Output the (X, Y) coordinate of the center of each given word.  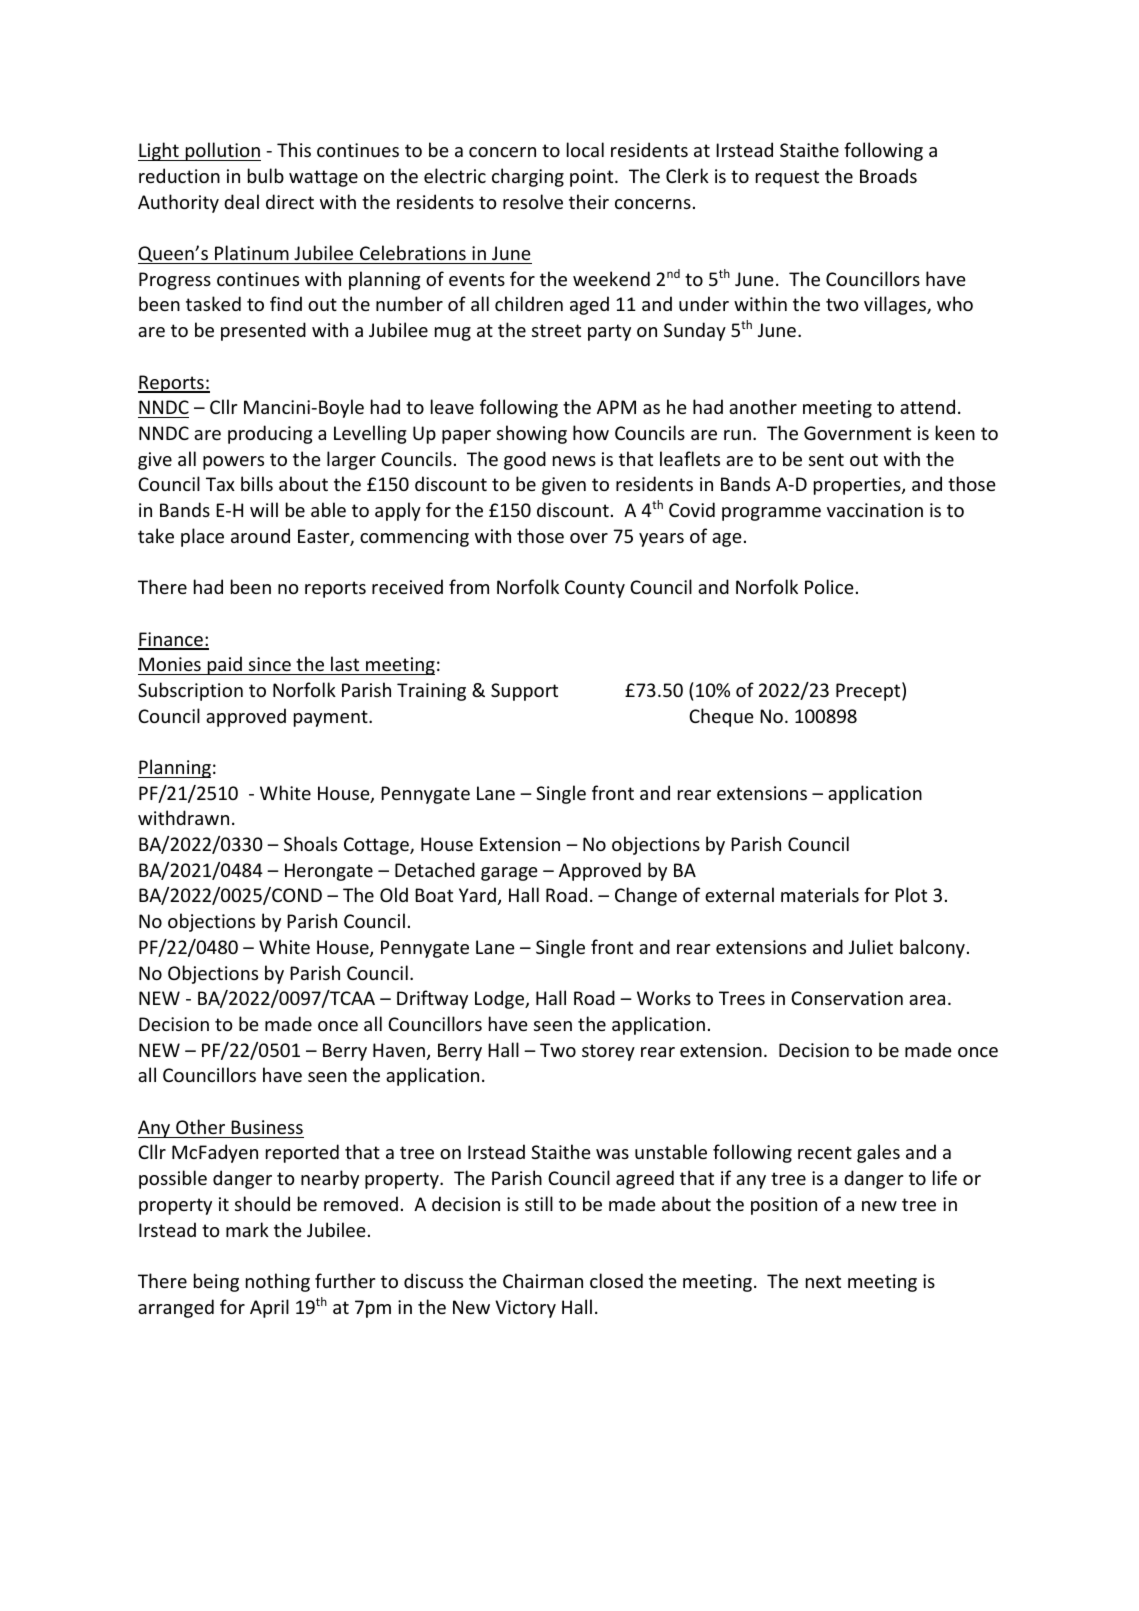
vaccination (875, 510)
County (595, 589)
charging (528, 177)
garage (509, 874)
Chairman (543, 1280)
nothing (278, 1282)
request (787, 178)
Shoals (310, 843)
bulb (266, 175)
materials (820, 894)
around (260, 535)
